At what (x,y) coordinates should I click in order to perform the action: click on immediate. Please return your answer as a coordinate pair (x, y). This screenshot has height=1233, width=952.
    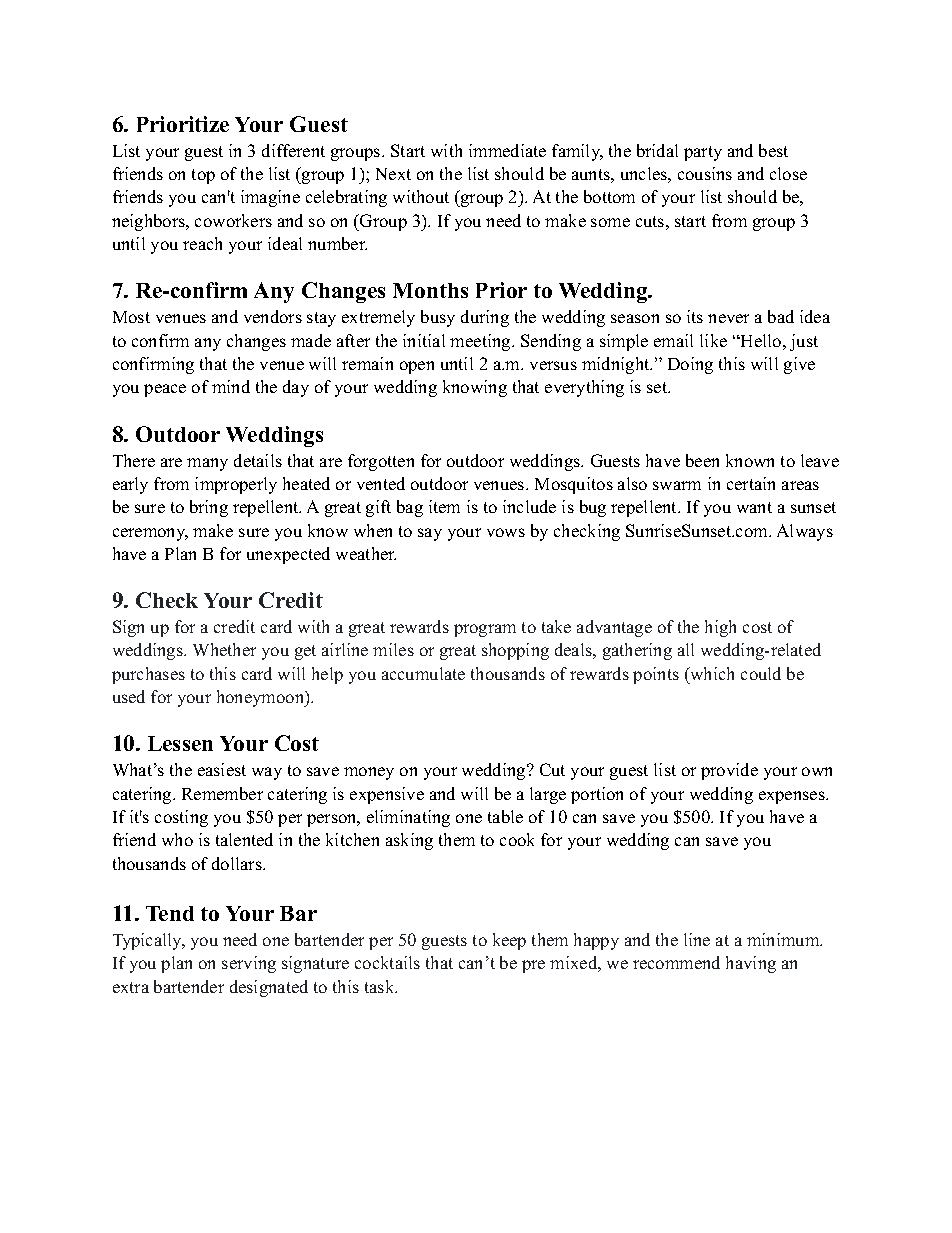
    Looking at the image, I should click on (507, 150).
